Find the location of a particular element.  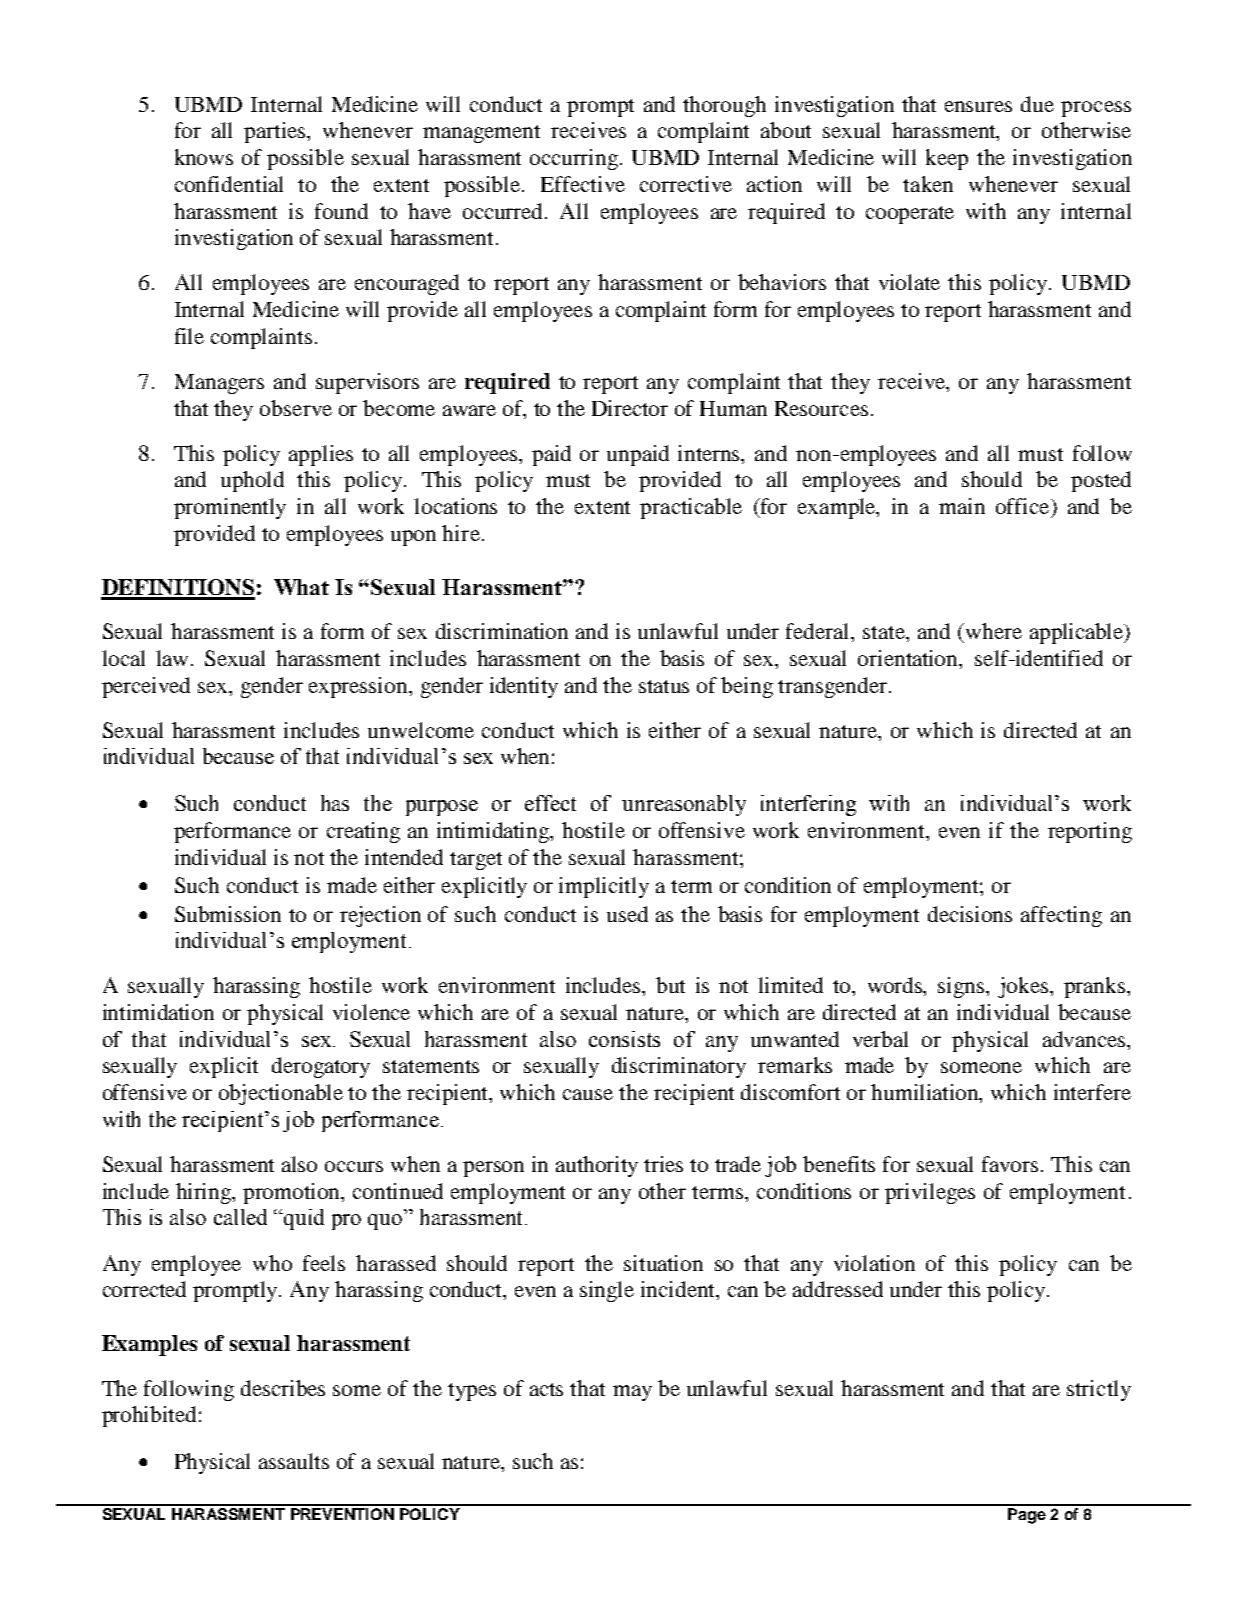

keep is located at coordinates (947, 159).
